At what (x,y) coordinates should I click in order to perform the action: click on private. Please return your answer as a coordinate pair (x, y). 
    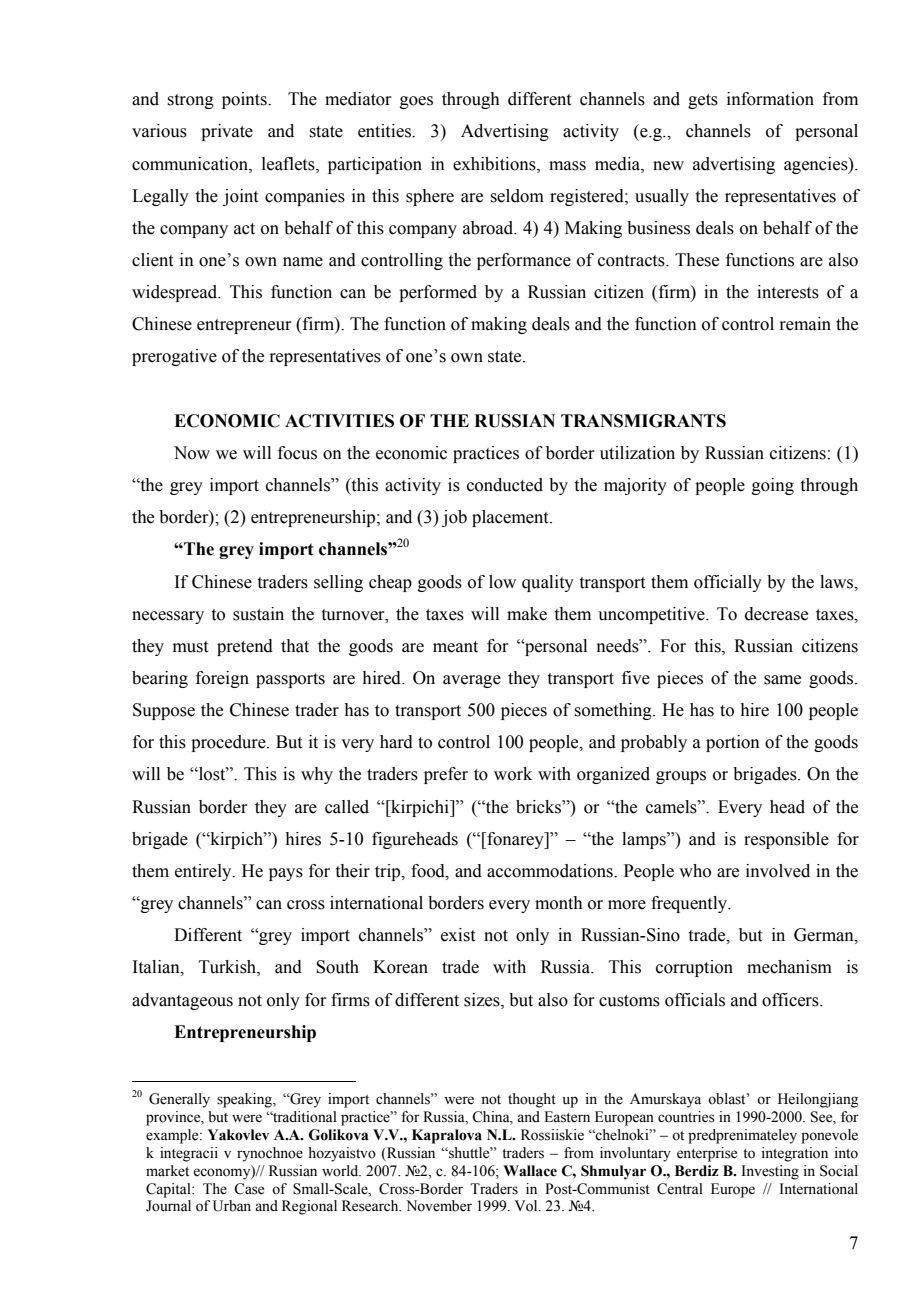
    Looking at the image, I should click on (227, 132).
